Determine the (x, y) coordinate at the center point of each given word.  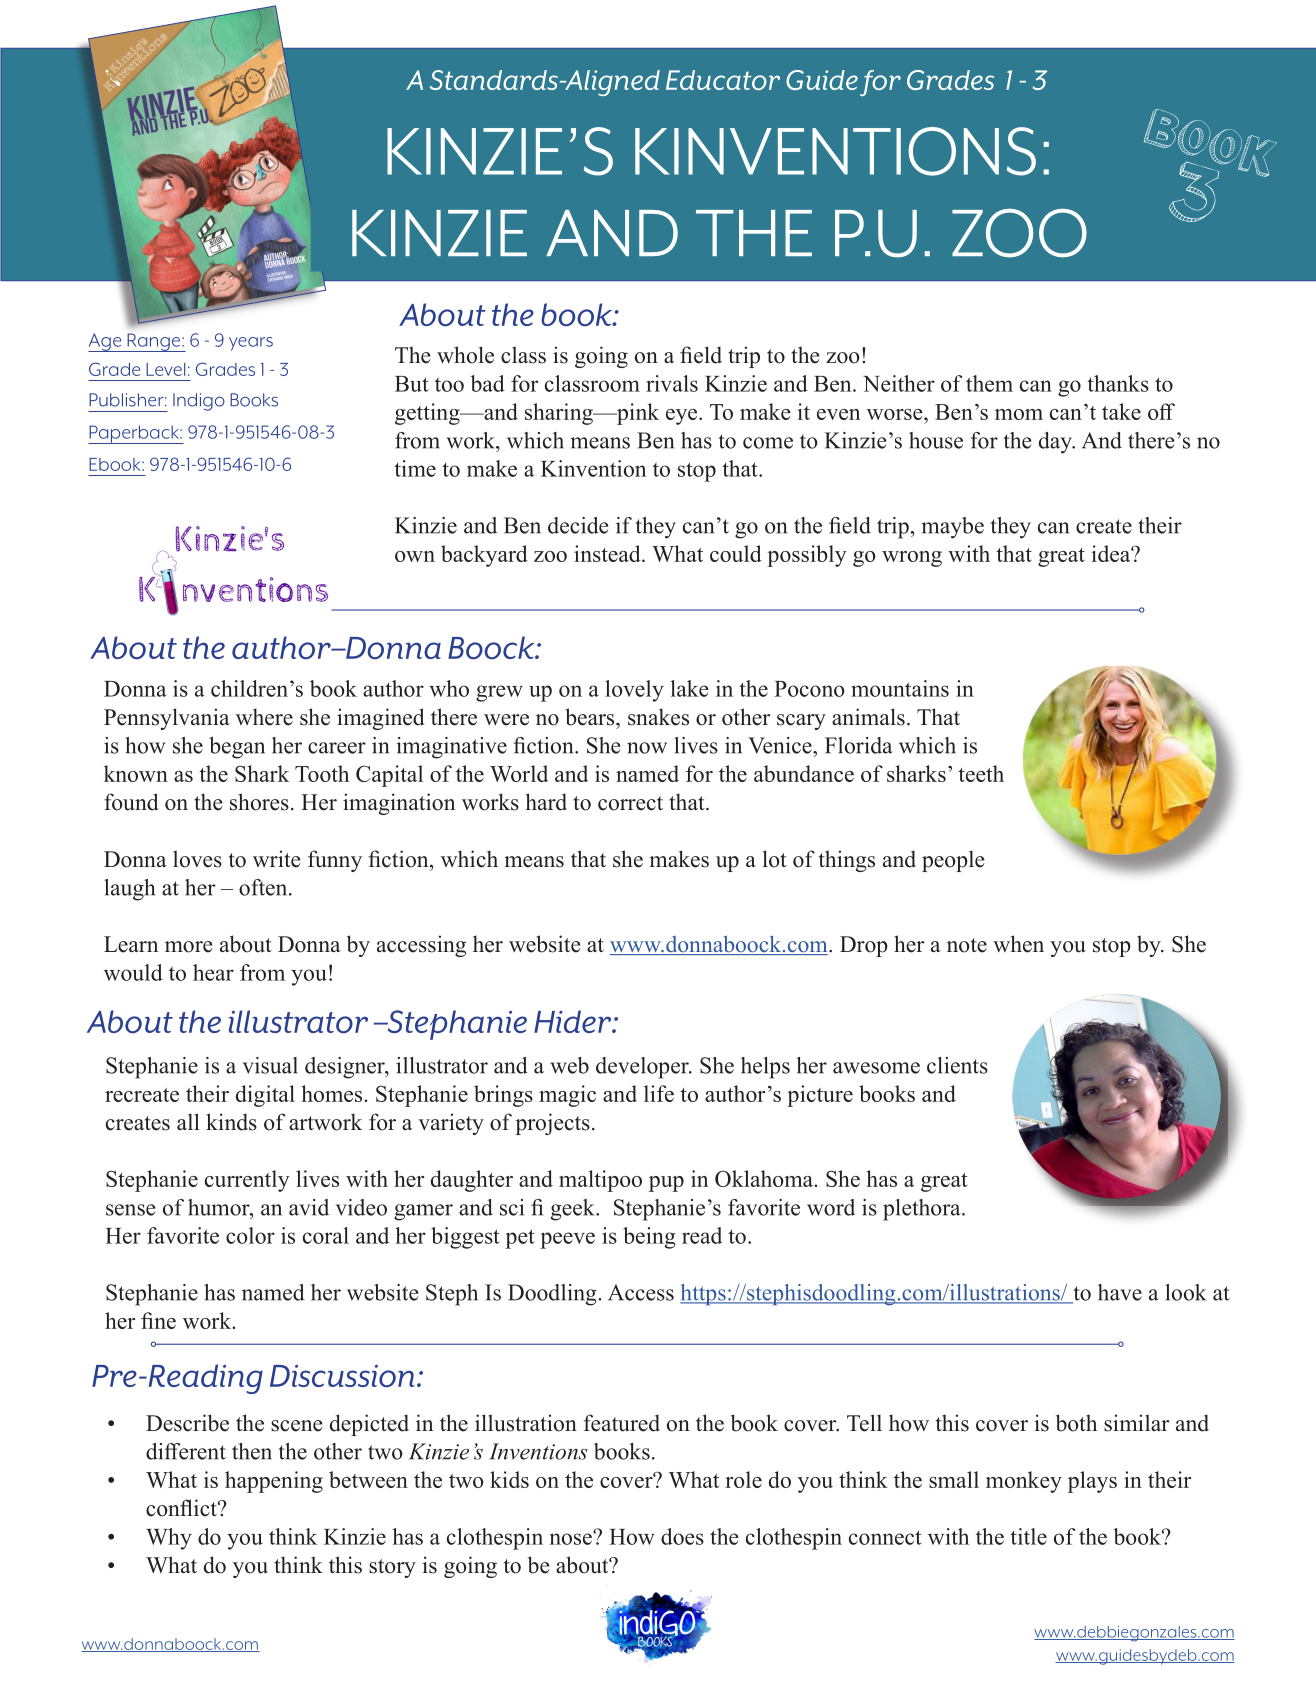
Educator (723, 80)
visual (270, 1065)
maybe (952, 528)
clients (957, 1065)
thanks (1118, 383)
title (1028, 1536)
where (264, 717)
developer (643, 1068)
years (251, 344)
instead (608, 553)
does (682, 1536)
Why (169, 1539)
